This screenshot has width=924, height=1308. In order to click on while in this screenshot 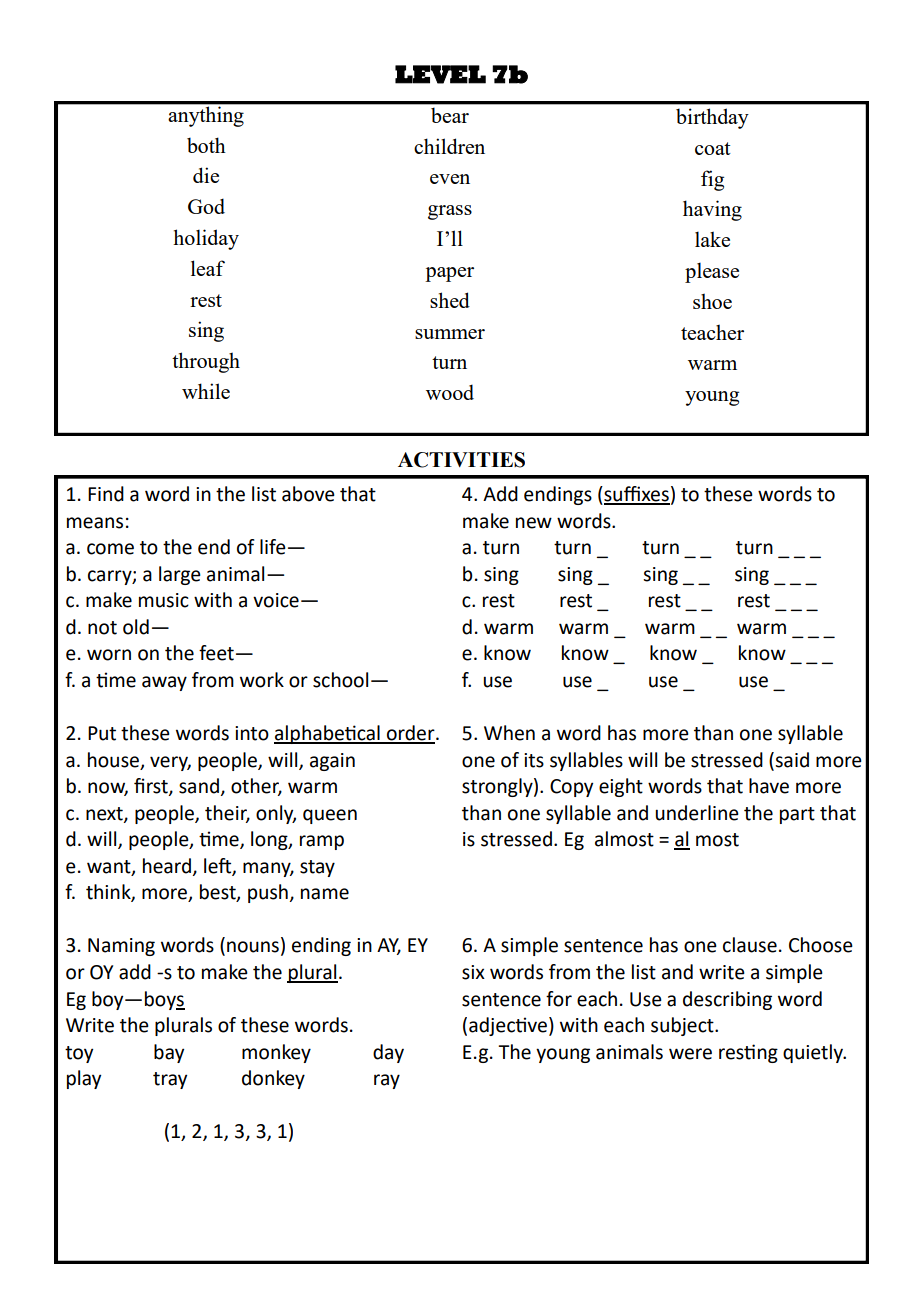, I will do `click(206, 391)`.
